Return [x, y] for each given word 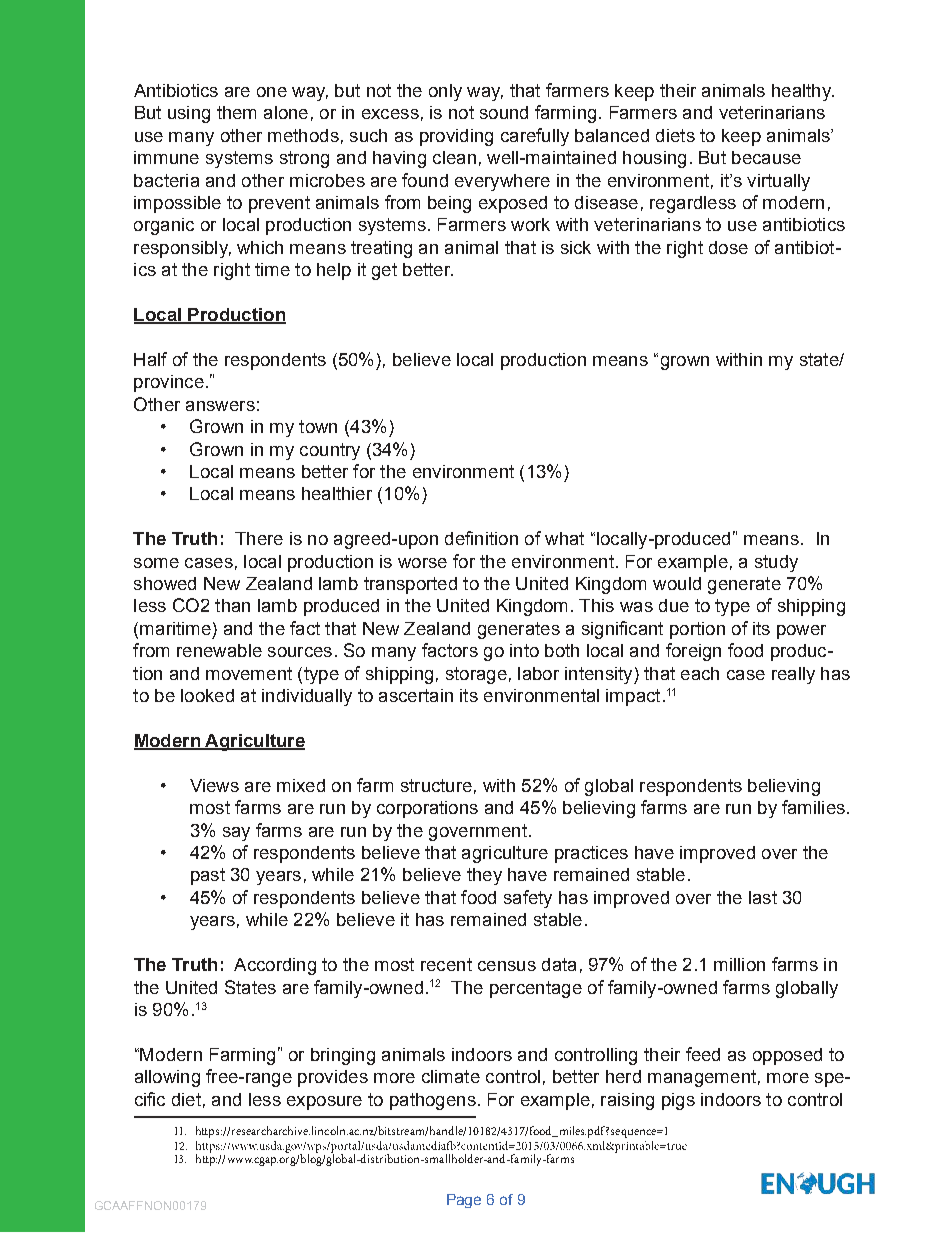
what [564, 538]
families [813, 807]
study [776, 563]
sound [504, 112]
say [236, 834]
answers [220, 406]
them [236, 112]
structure [436, 785]
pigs [678, 1101]
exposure [324, 1103]
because [766, 157]
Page [464, 1201]
